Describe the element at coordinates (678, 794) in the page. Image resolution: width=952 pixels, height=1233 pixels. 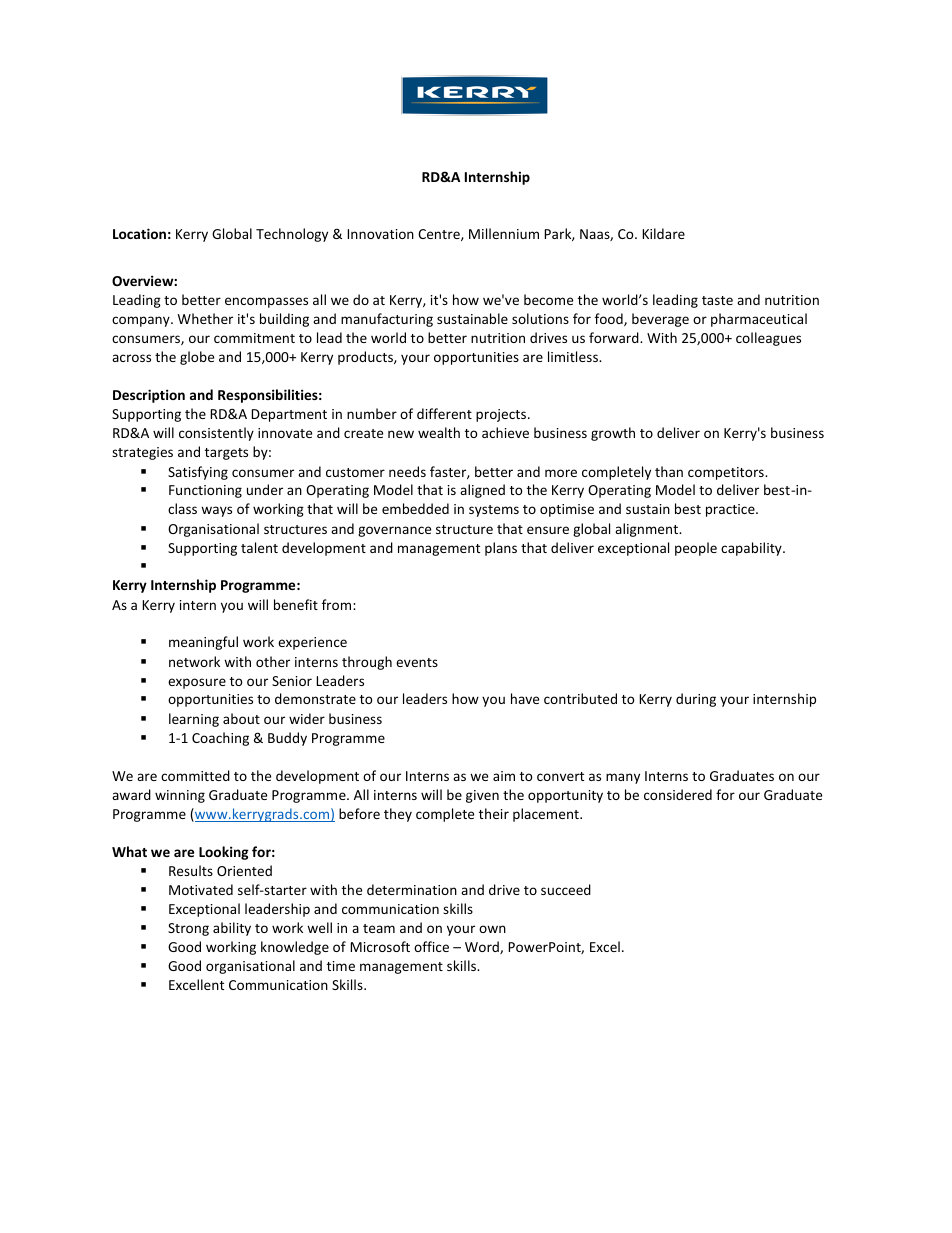
I see `considered` at that location.
